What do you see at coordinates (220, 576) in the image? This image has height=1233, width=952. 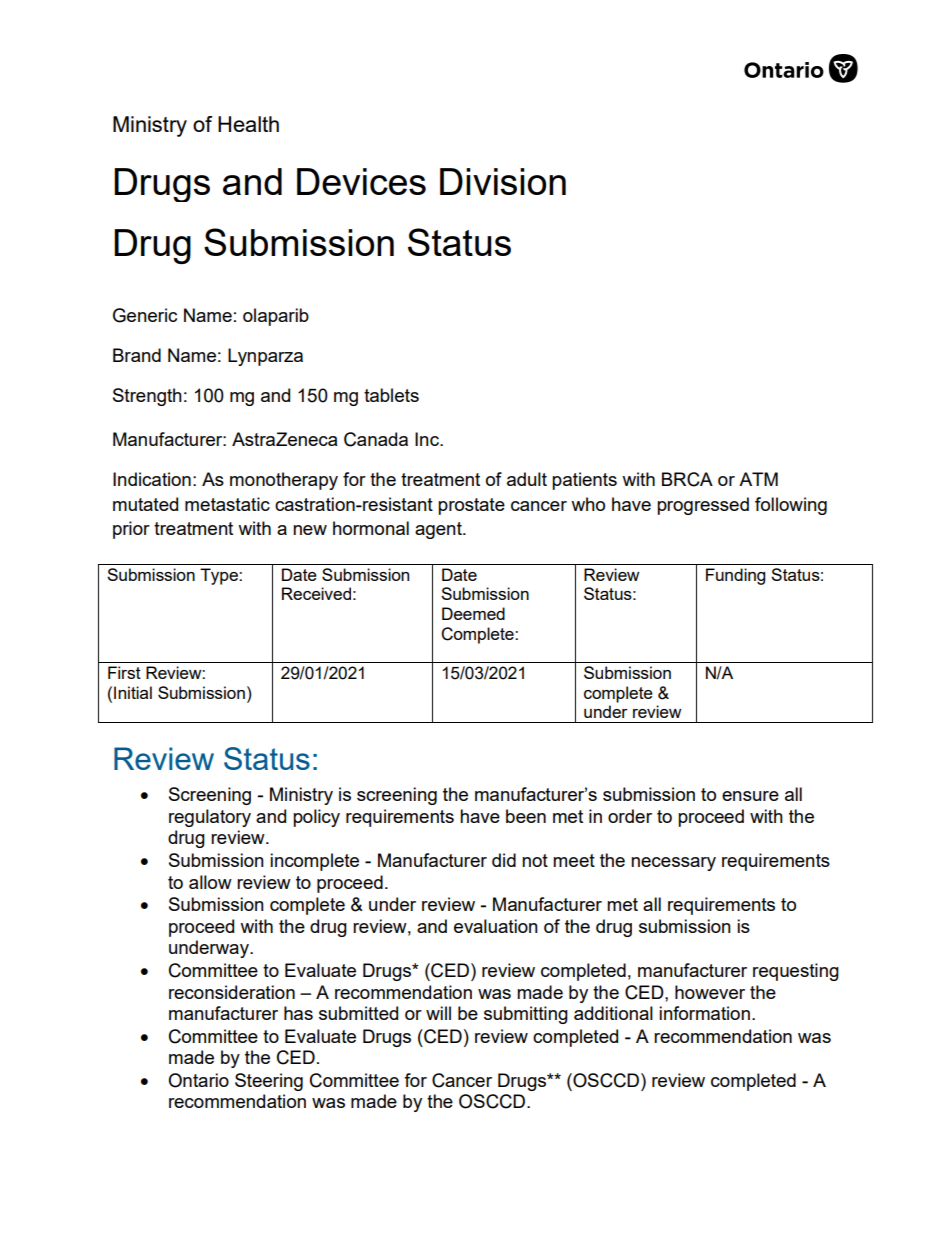 I see `Type` at bounding box center [220, 576].
